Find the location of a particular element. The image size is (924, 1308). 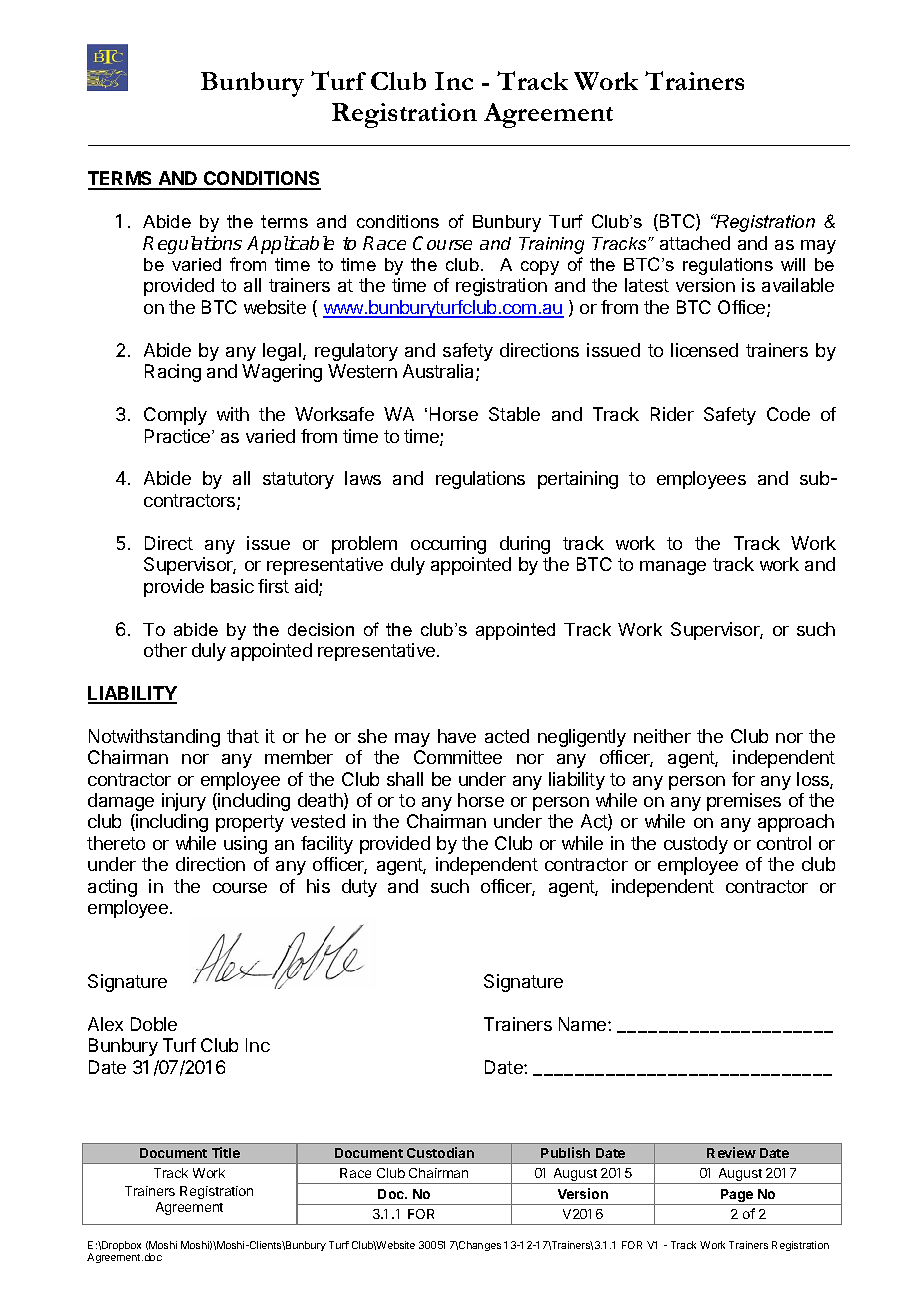

Title is located at coordinates (226, 1152).
